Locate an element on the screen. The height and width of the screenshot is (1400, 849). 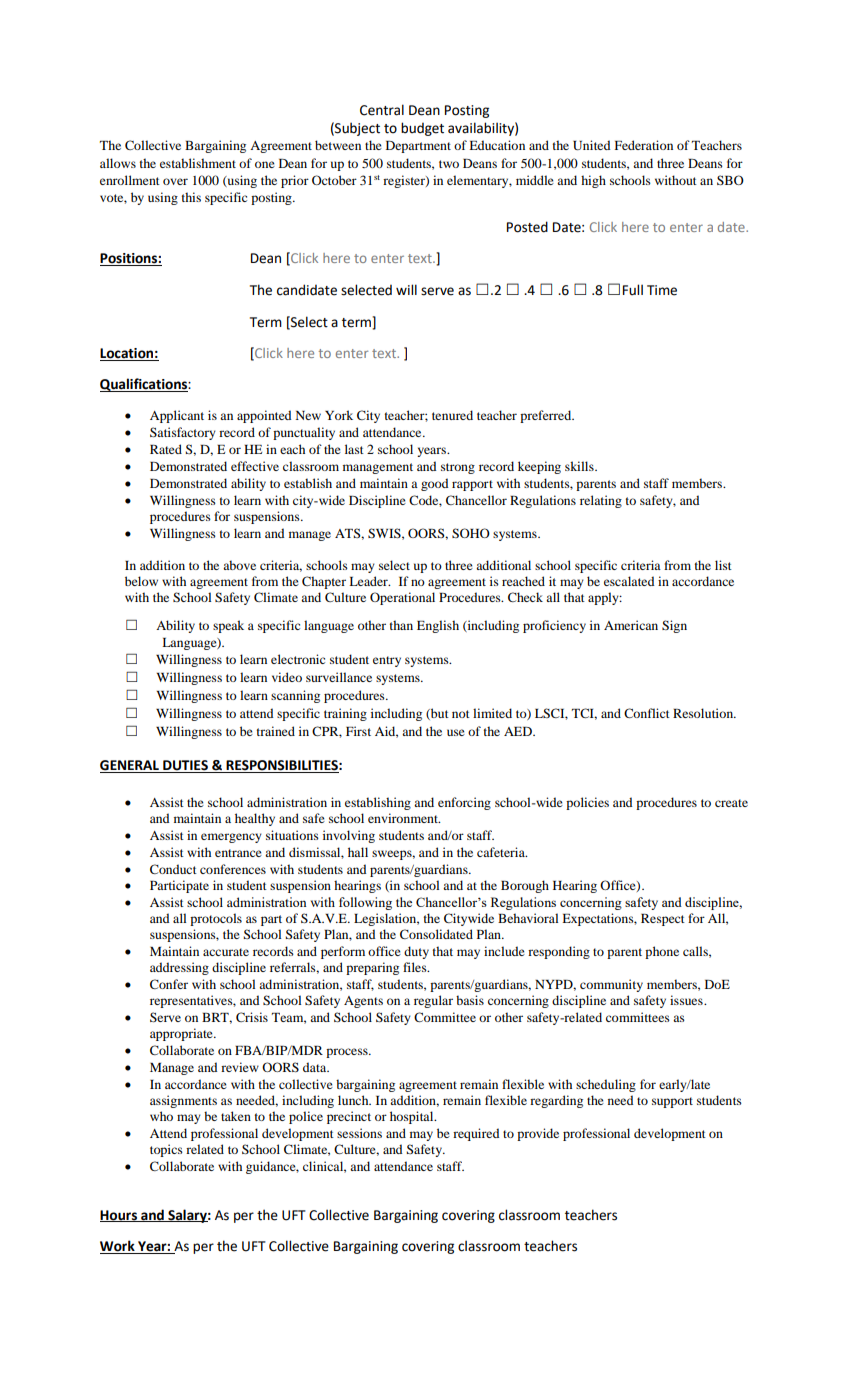
entry is located at coordinates (387, 661).
